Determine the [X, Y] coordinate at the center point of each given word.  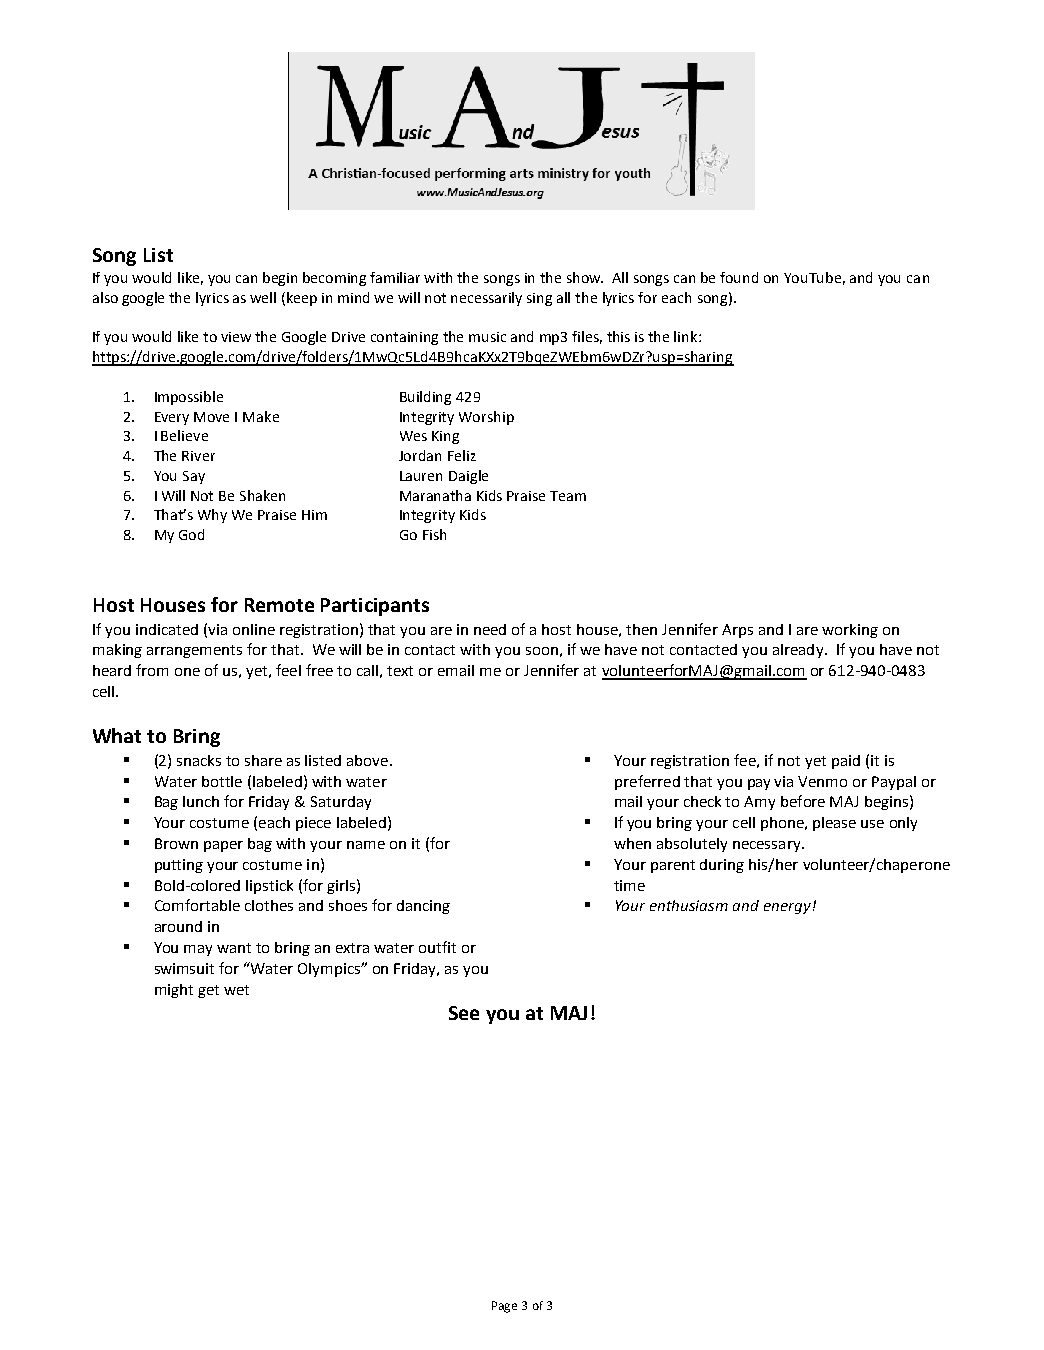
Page [504, 1307]
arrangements [194, 651]
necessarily [486, 299]
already [798, 651]
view [236, 337]
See [464, 1013]
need [490, 629]
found [739, 277]
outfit [437, 947]
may [198, 950]
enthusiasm [689, 905]
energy [787, 908]
